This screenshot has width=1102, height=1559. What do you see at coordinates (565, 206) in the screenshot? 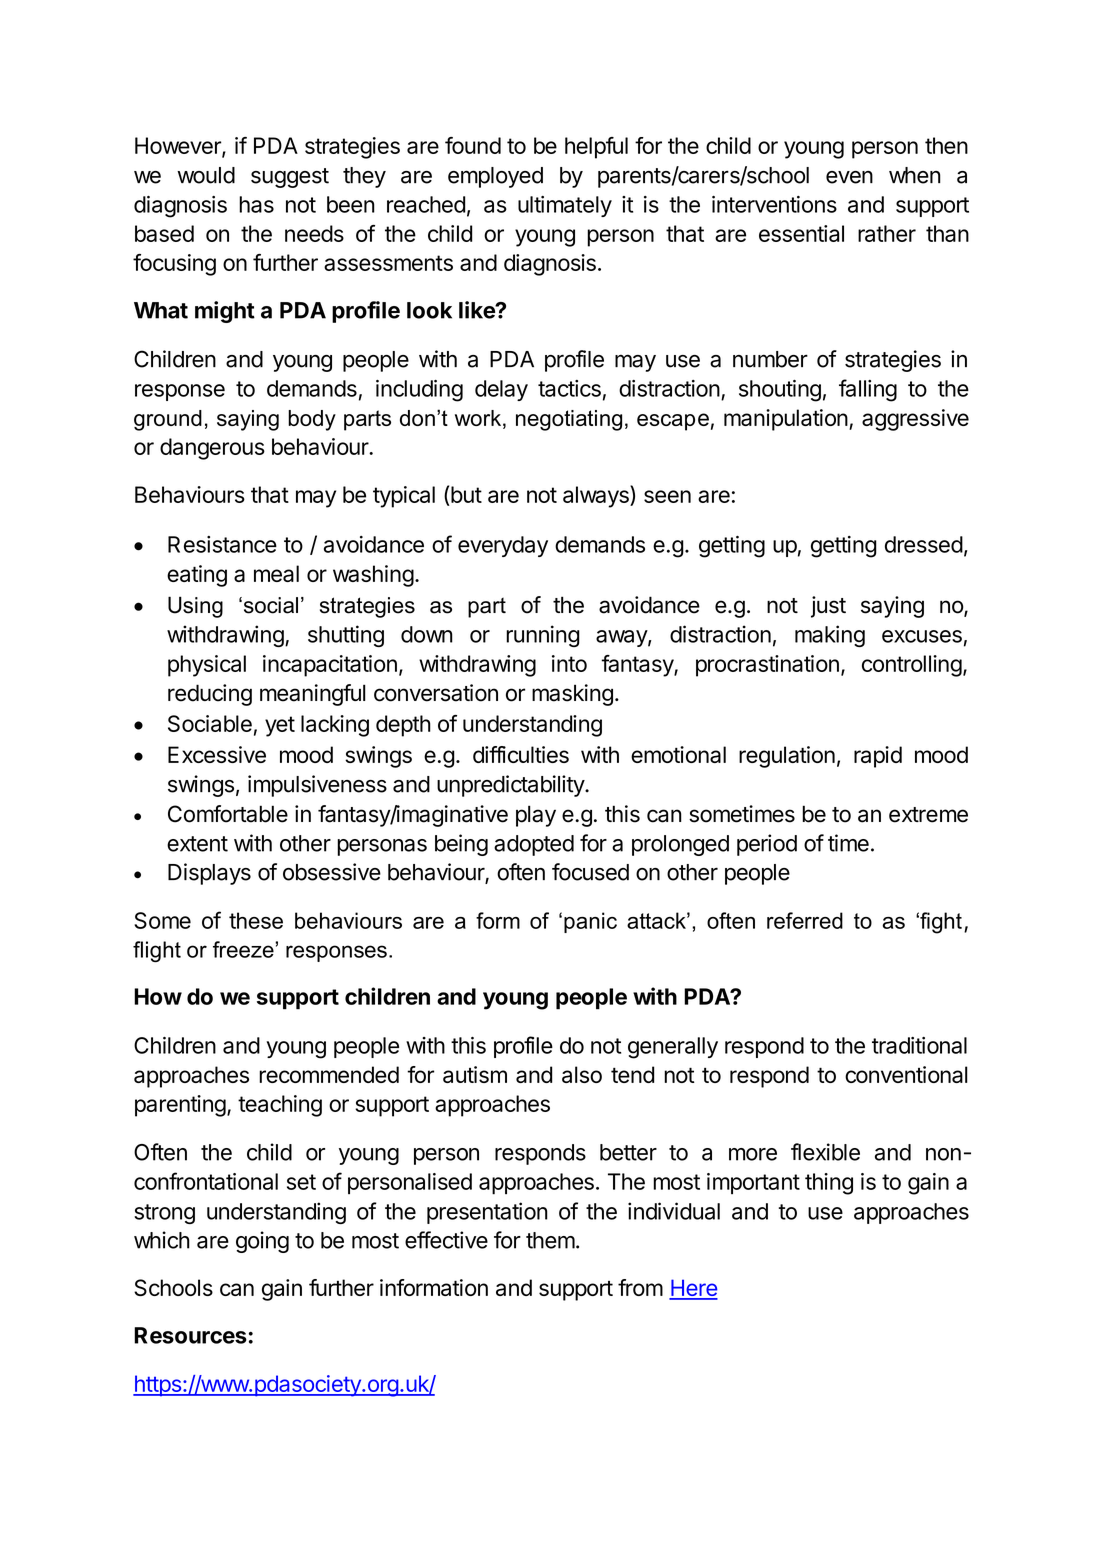
I see `ultimately` at bounding box center [565, 206].
